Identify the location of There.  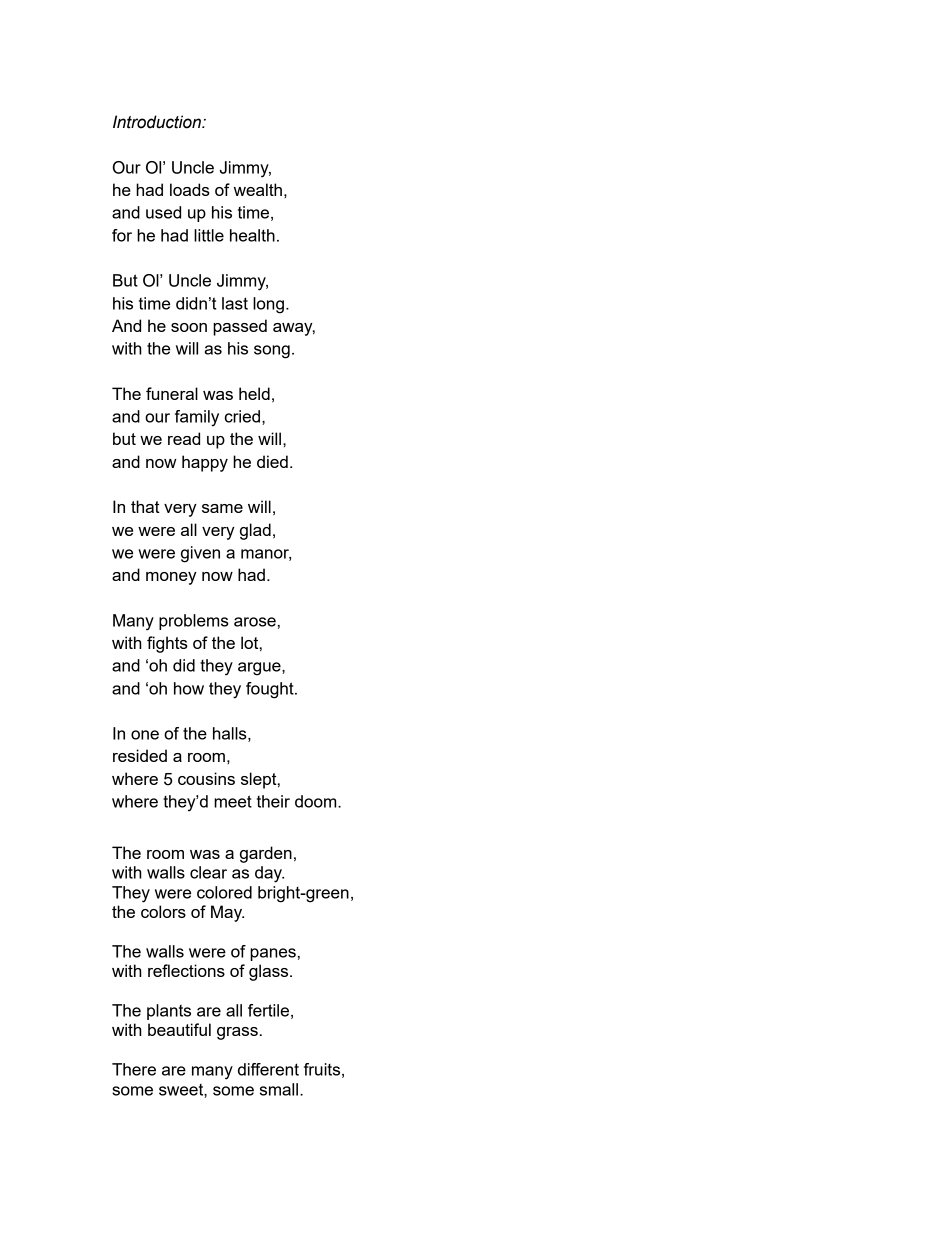
(134, 1069).
